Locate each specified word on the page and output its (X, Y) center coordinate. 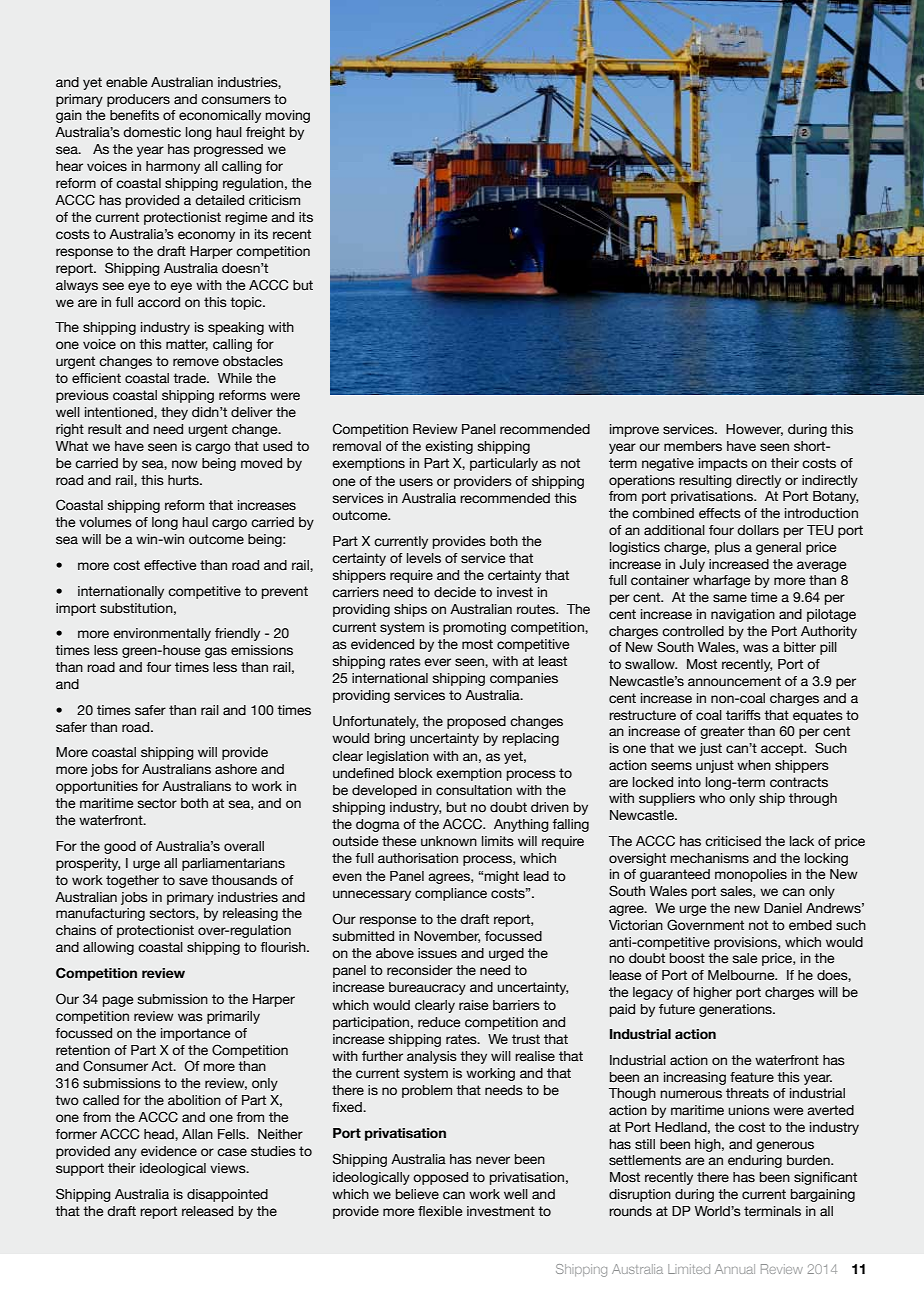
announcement (734, 681)
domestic (152, 132)
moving (287, 116)
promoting (474, 628)
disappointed (227, 1195)
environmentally (162, 634)
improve (634, 430)
